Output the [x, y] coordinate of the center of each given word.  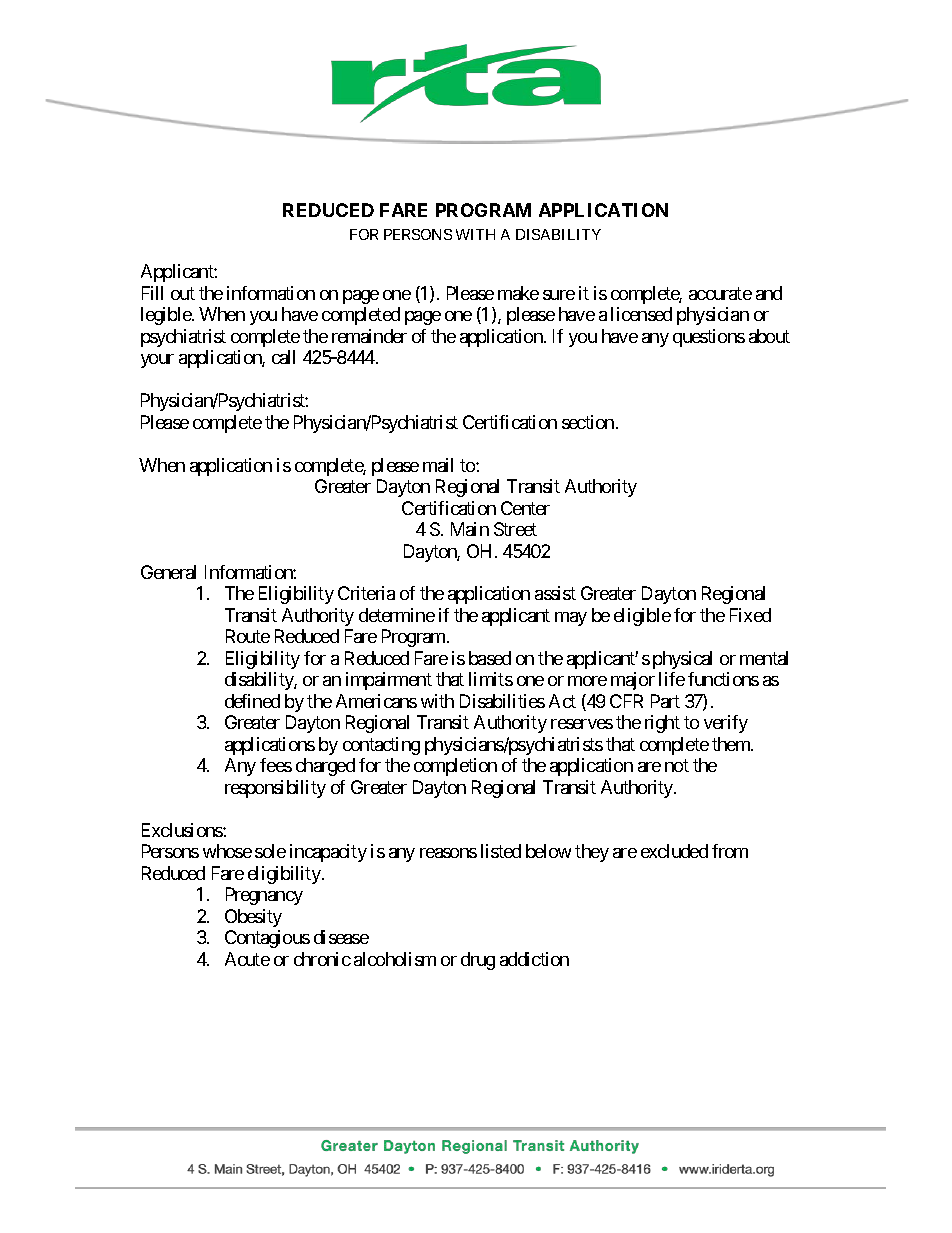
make [518, 293]
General [168, 572]
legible [167, 316]
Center [525, 508]
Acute [247, 959]
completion [455, 767]
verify [726, 724]
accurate [720, 293]
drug [478, 961]
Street [515, 529]
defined [252, 701]
